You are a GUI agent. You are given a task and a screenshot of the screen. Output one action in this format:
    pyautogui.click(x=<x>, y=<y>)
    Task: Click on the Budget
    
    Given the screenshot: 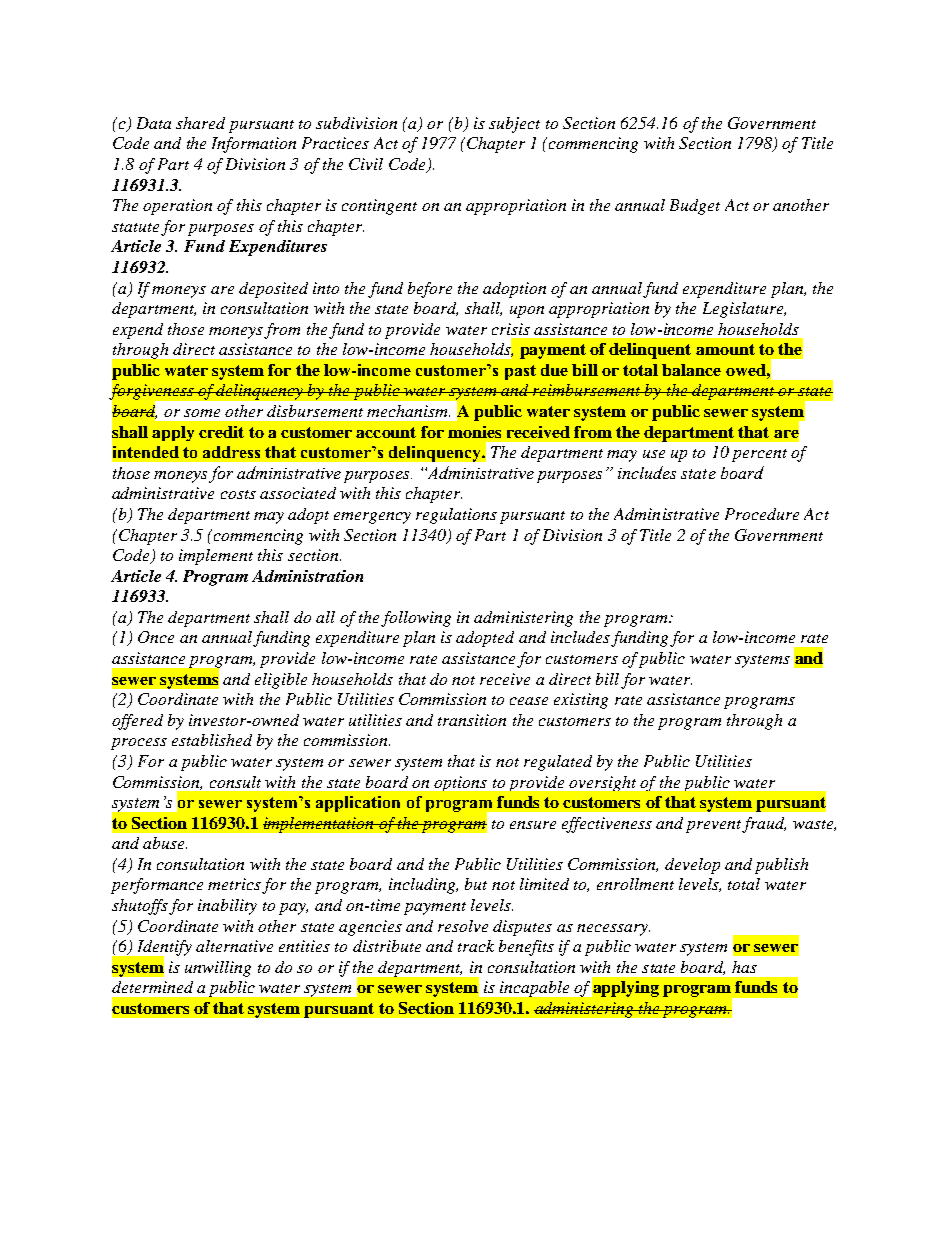 What is the action you would take?
    pyautogui.click(x=695, y=207)
